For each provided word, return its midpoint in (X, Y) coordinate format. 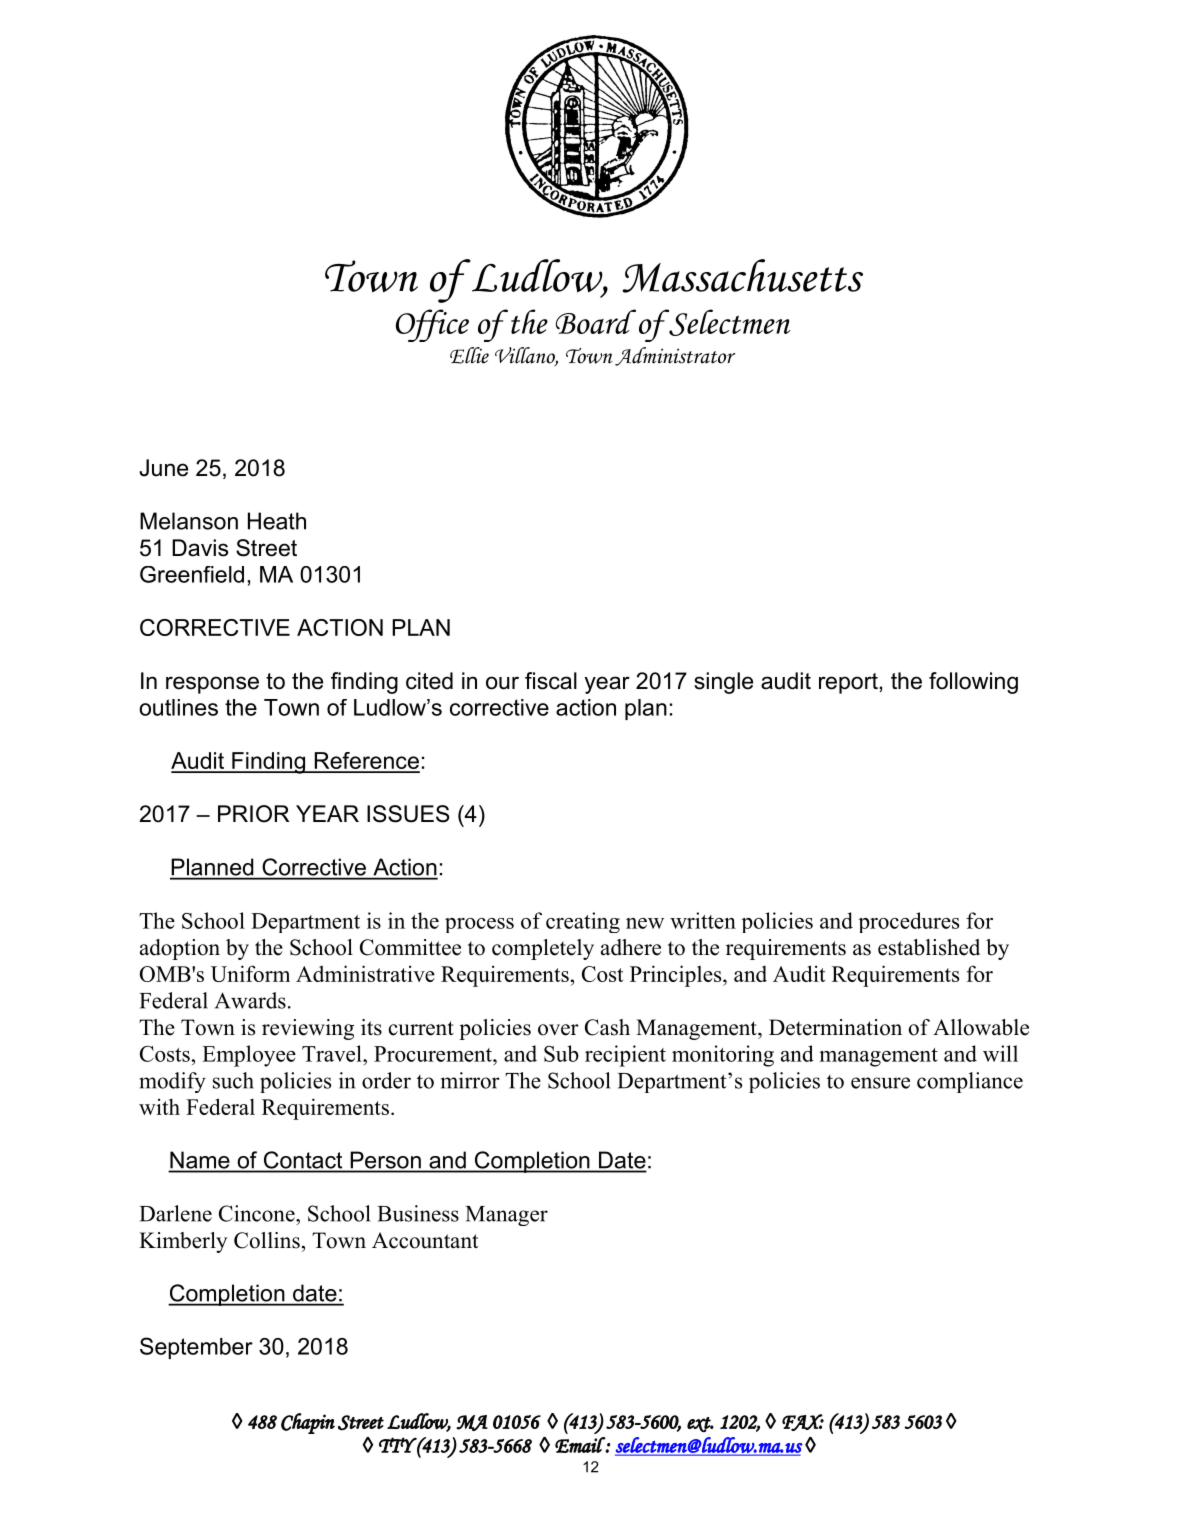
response (212, 685)
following (973, 683)
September (196, 1348)
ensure (880, 1083)
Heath (277, 521)
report (848, 683)
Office (432, 325)
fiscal (551, 681)
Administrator (675, 356)
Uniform (250, 973)
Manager (506, 1216)
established (929, 947)
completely (543, 949)
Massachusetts (742, 276)
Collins (267, 1240)
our (502, 683)
